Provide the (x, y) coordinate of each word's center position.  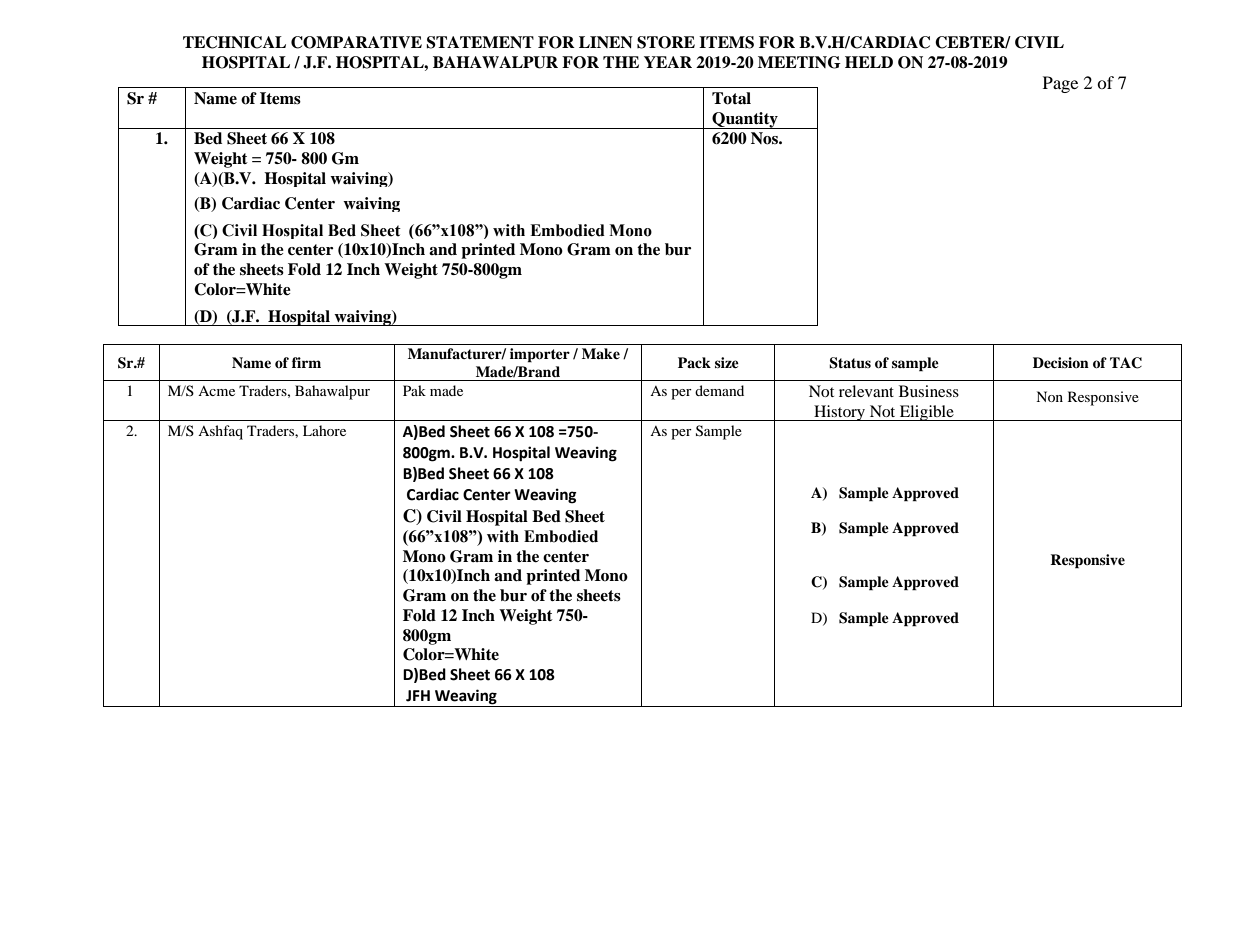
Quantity (745, 120)
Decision (1061, 362)
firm (306, 362)
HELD (869, 62)
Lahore (324, 430)
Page (1060, 84)
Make (601, 353)
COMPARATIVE (356, 42)
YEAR (668, 62)
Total (731, 98)
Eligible (927, 413)
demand (719, 390)
